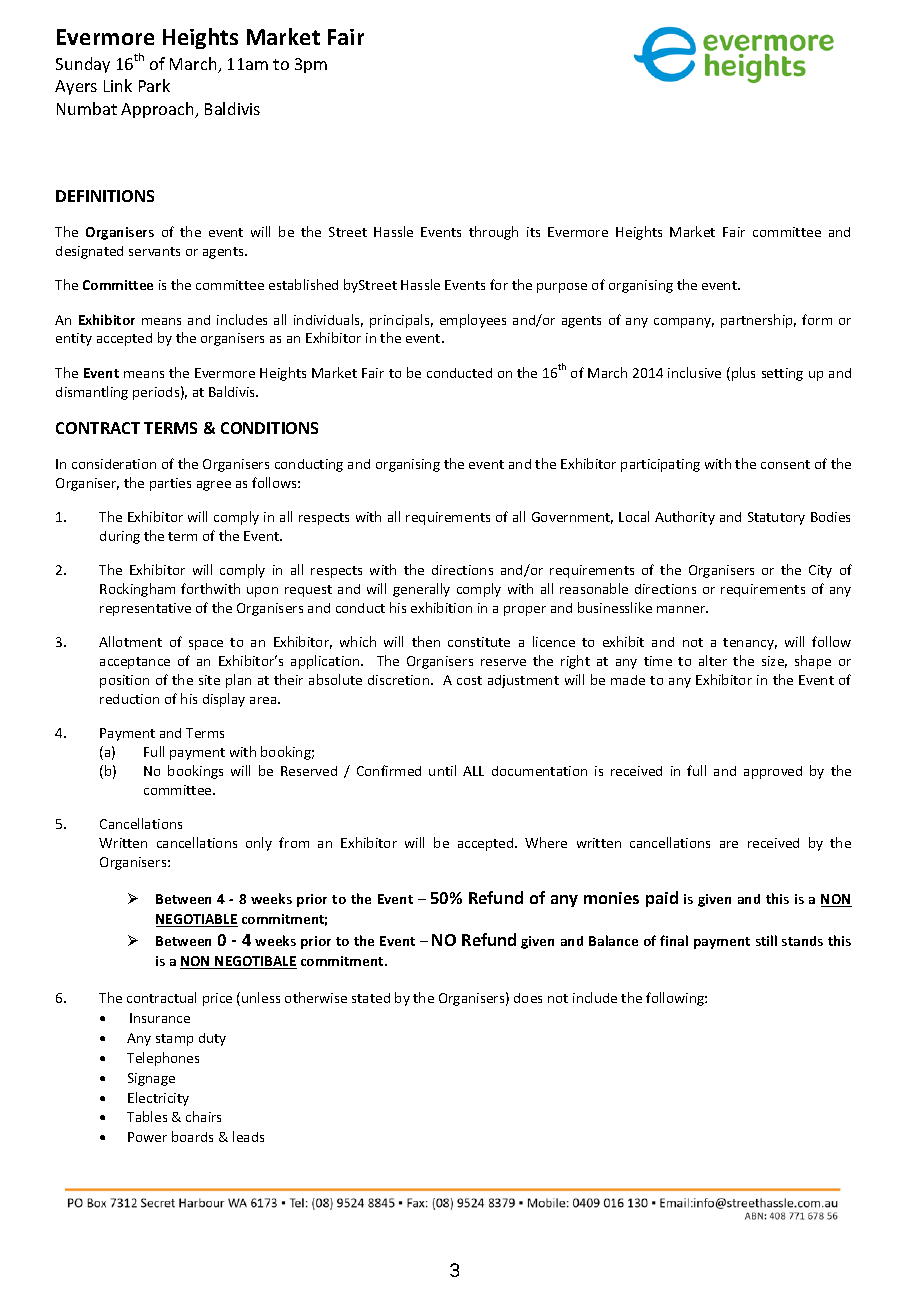 This document has height=1308, width=924. What do you see at coordinates (158, 110) in the document?
I see `Approach` at bounding box center [158, 110].
